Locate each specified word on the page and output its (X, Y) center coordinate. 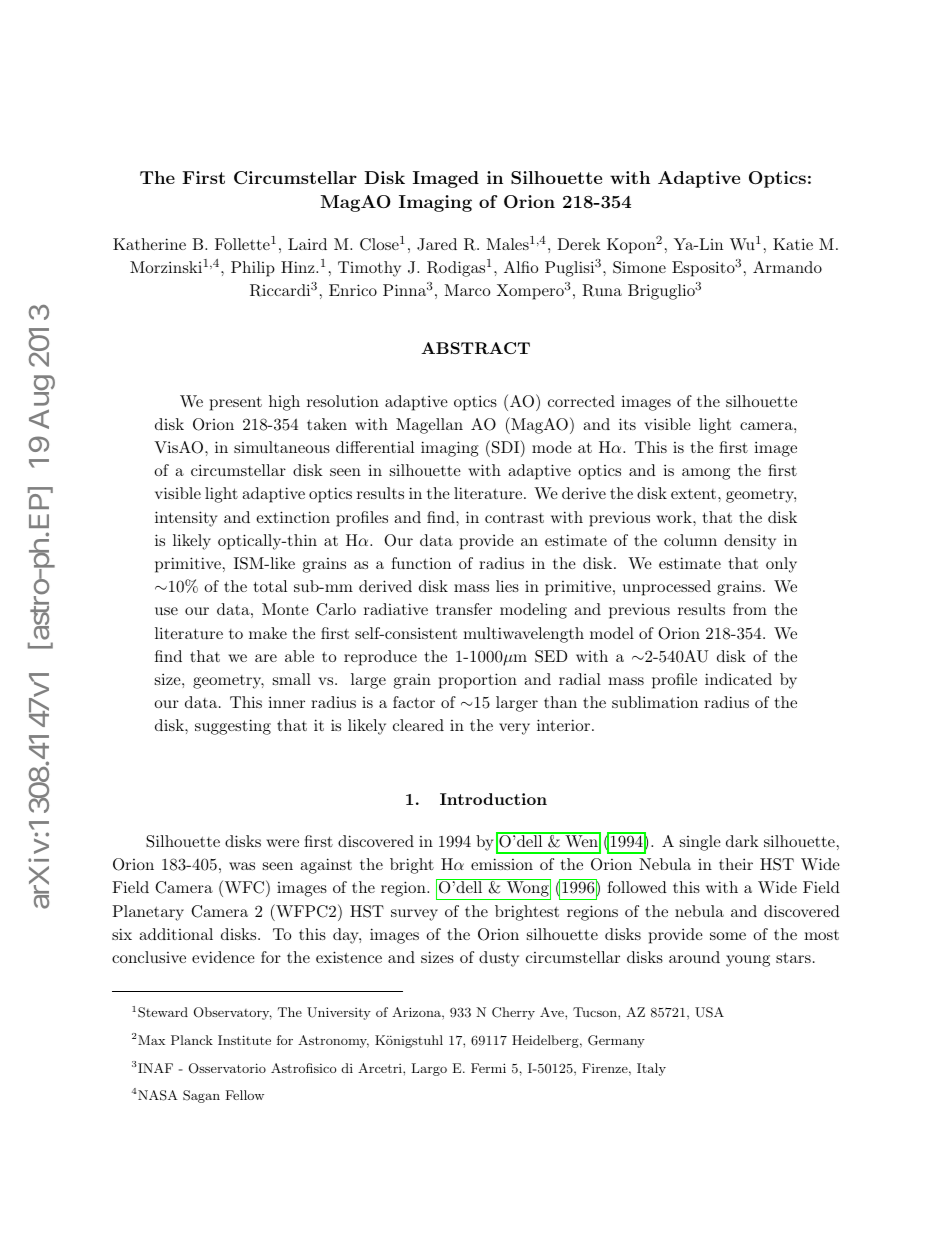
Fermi (488, 1068)
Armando (787, 267)
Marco (467, 290)
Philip (253, 269)
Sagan (201, 1096)
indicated (738, 679)
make (268, 633)
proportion (478, 681)
